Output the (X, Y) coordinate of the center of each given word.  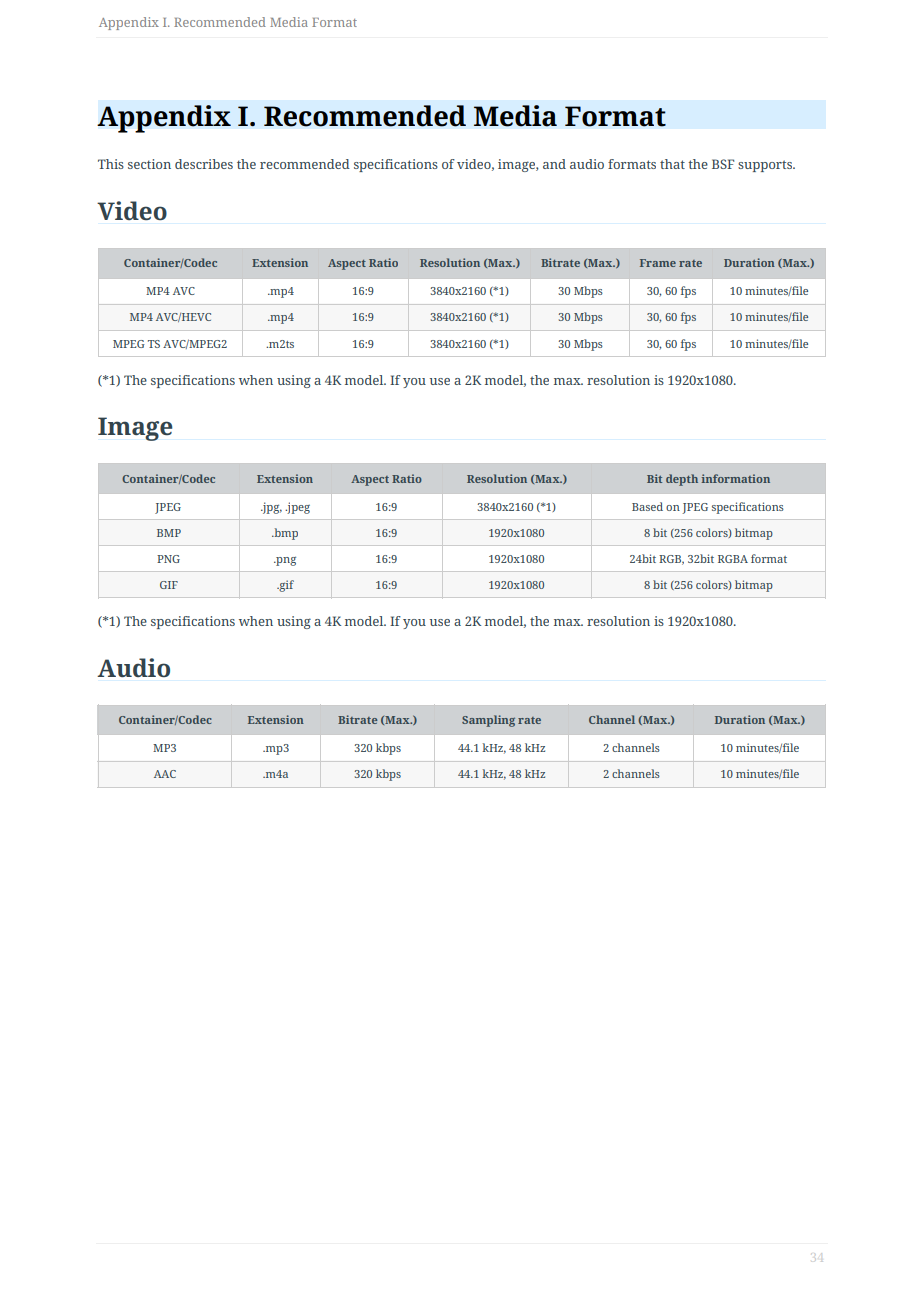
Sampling (488, 721)
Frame (658, 263)
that (672, 164)
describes (204, 164)
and (554, 164)
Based (647, 506)
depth (682, 480)
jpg (271, 508)
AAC (165, 774)
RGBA (733, 559)
